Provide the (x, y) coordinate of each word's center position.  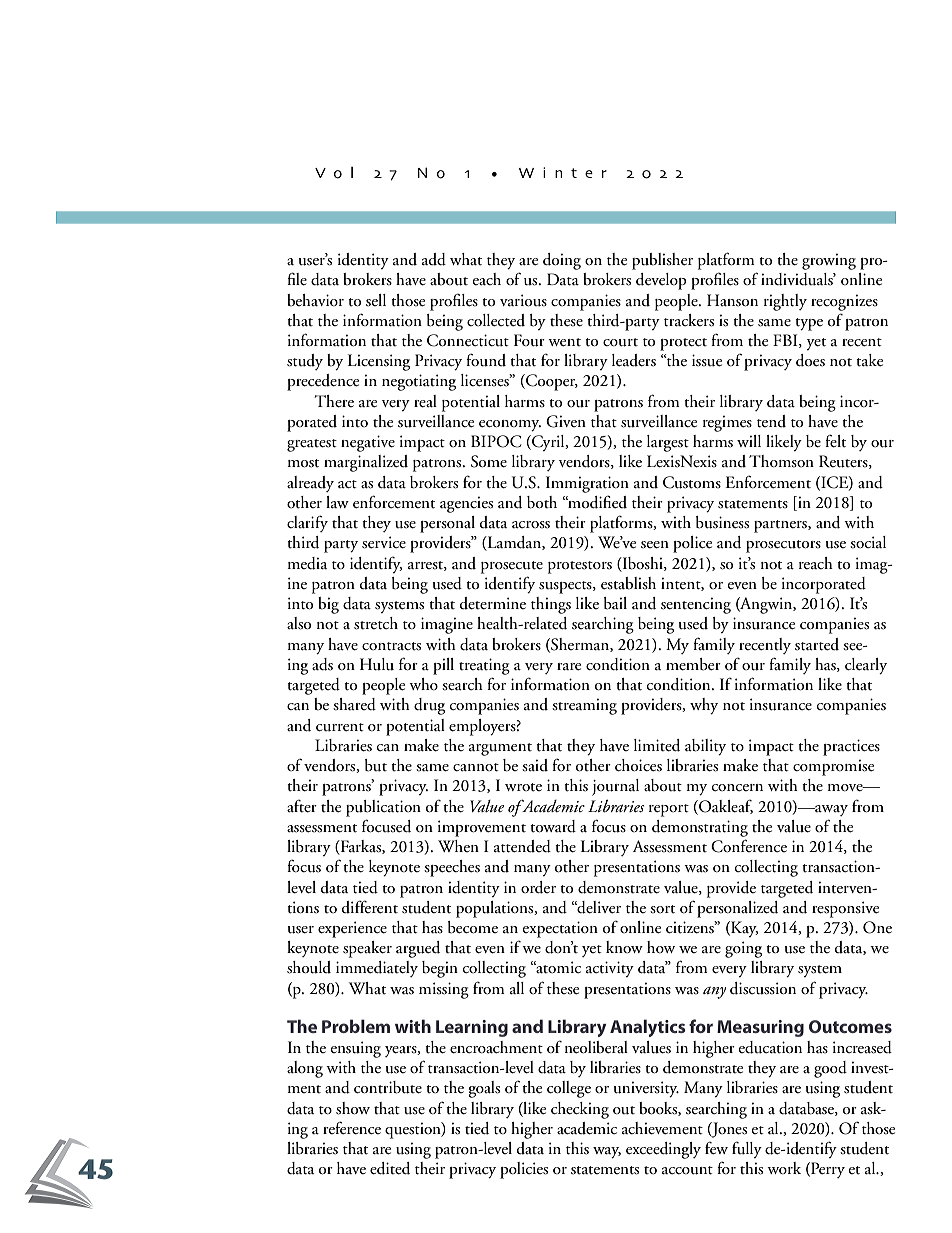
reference (352, 1128)
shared (354, 704)
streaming (584, 707)
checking (580, 1110)
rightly (785, 302)
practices (851, 747)
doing (562, 261)
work (784, 1168)
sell (376, 300)
